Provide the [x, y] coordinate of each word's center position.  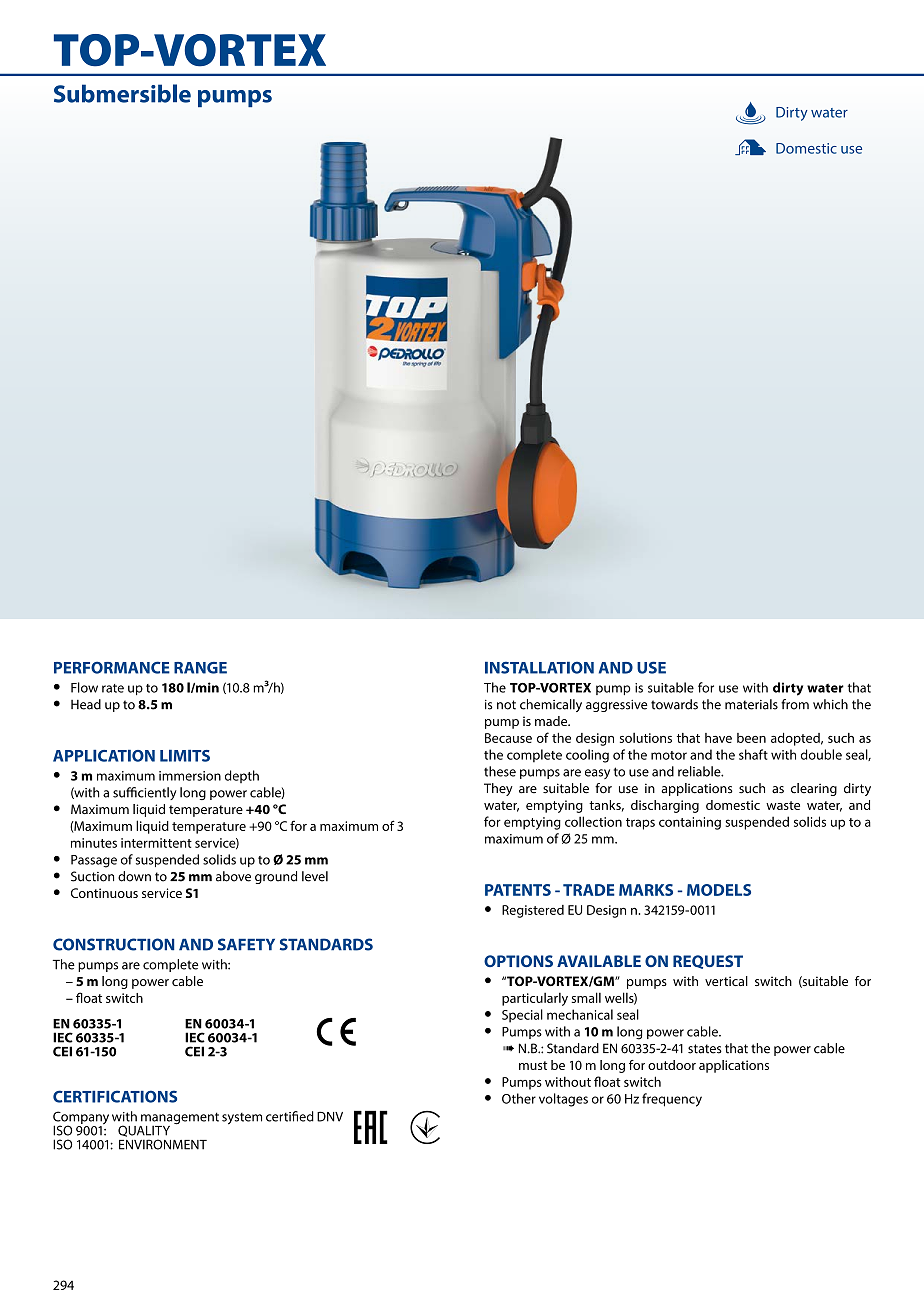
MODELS [719, 890]
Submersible [122, 93]
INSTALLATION [539, 667]
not [506, 705]
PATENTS [518, 890]
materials [751, 704]
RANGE [200, 668]
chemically [551, 705]
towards [674, 704]
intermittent [156, 843]
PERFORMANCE [112, 667]
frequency [672, 1100]
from [795, 704]
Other [519, 1098]
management [179, 1119]
